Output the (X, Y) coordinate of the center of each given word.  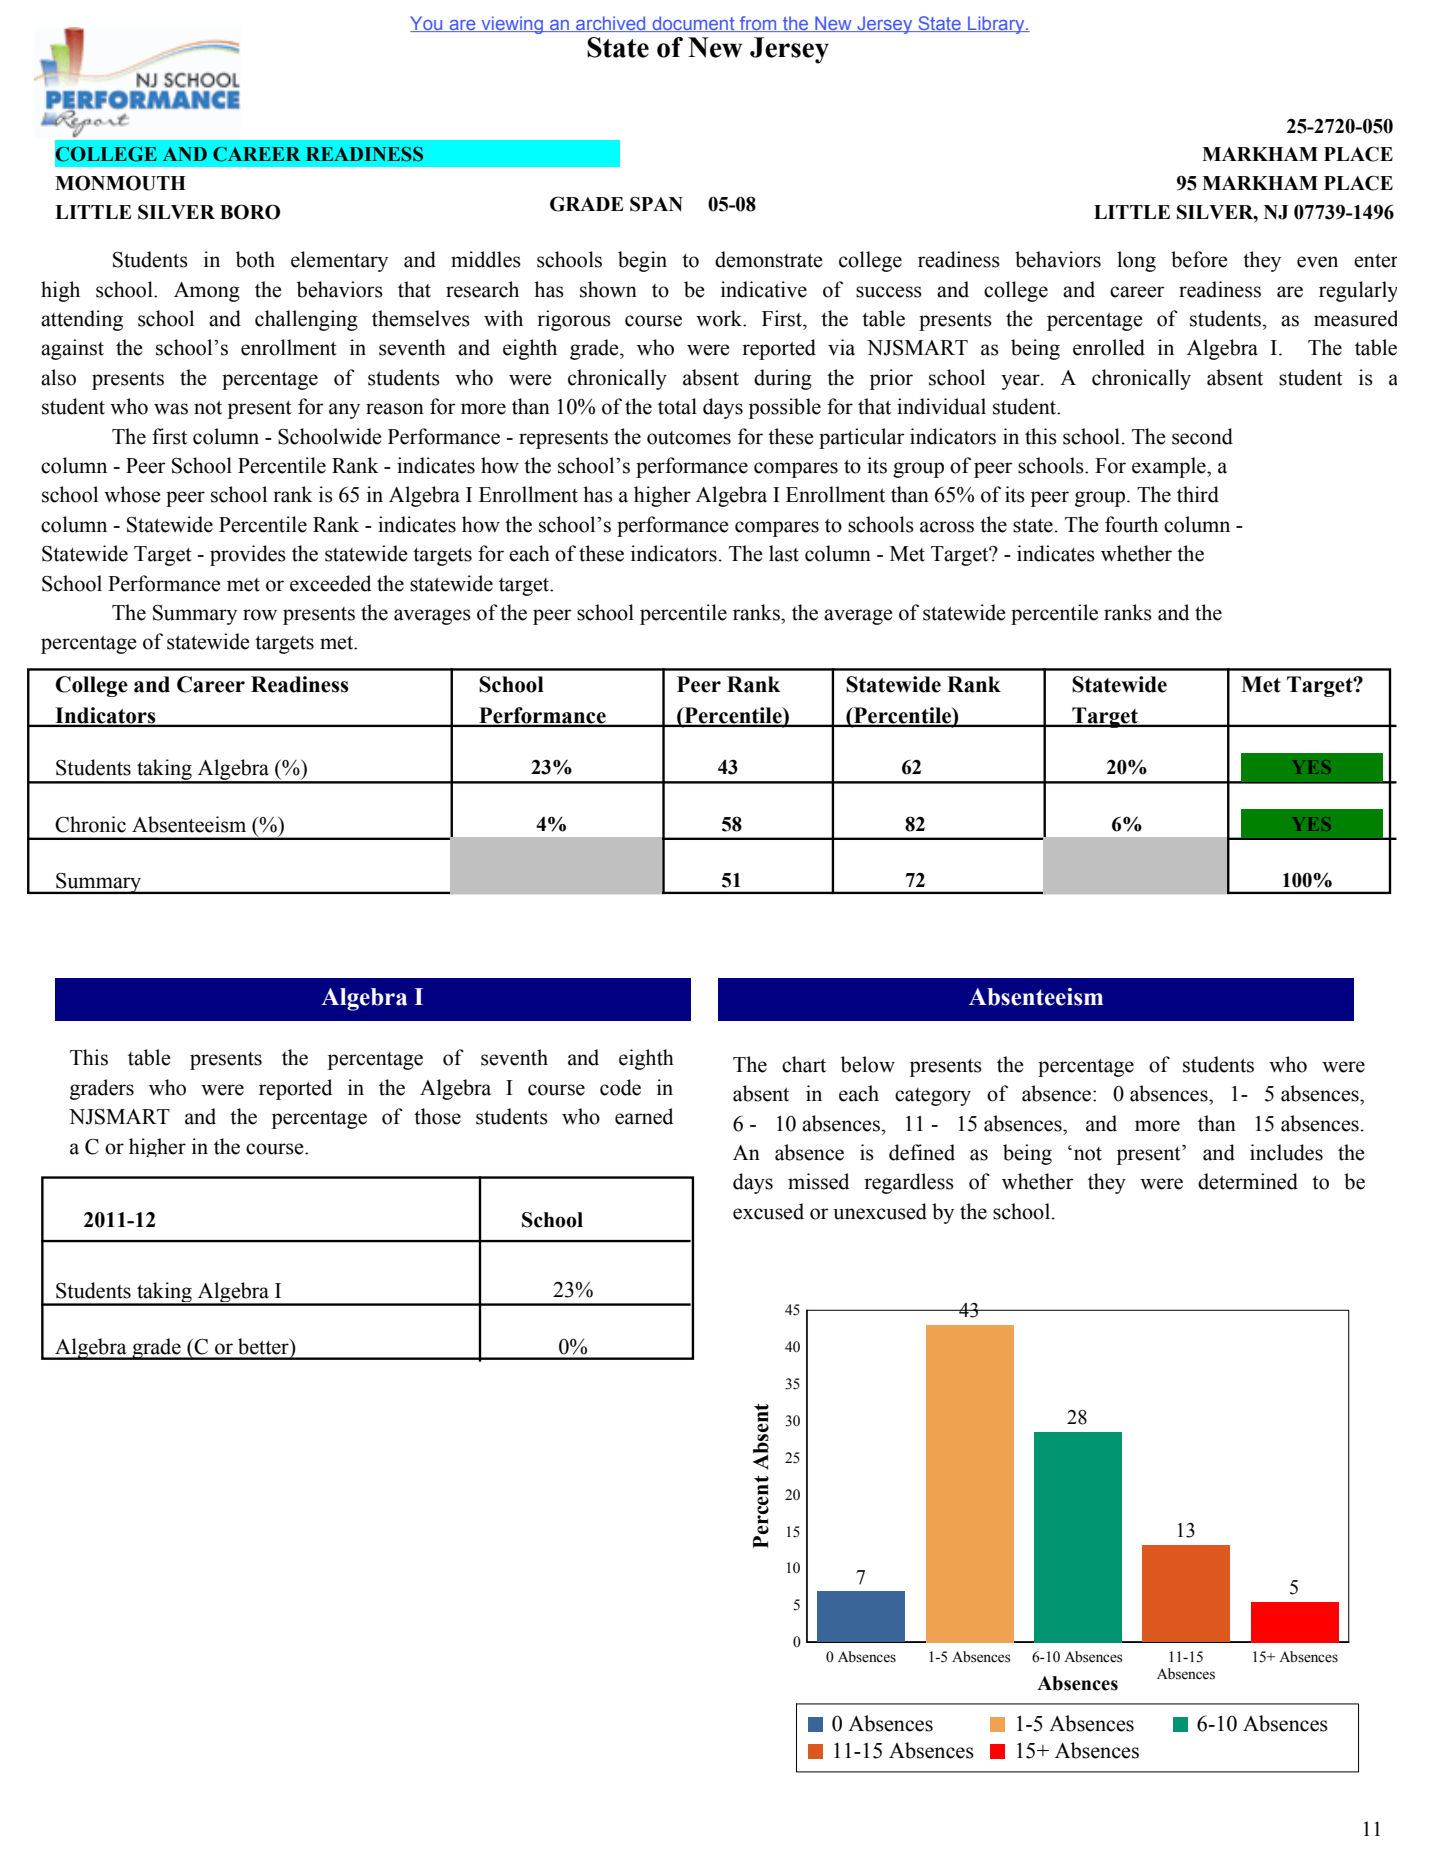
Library (996, 25)
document (693, 24)
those (437, 1116)
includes (1286, 1152)
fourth (1131, 524)
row (260, 615)
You (427, 24)
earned (644, 1116)
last (784, 553)
